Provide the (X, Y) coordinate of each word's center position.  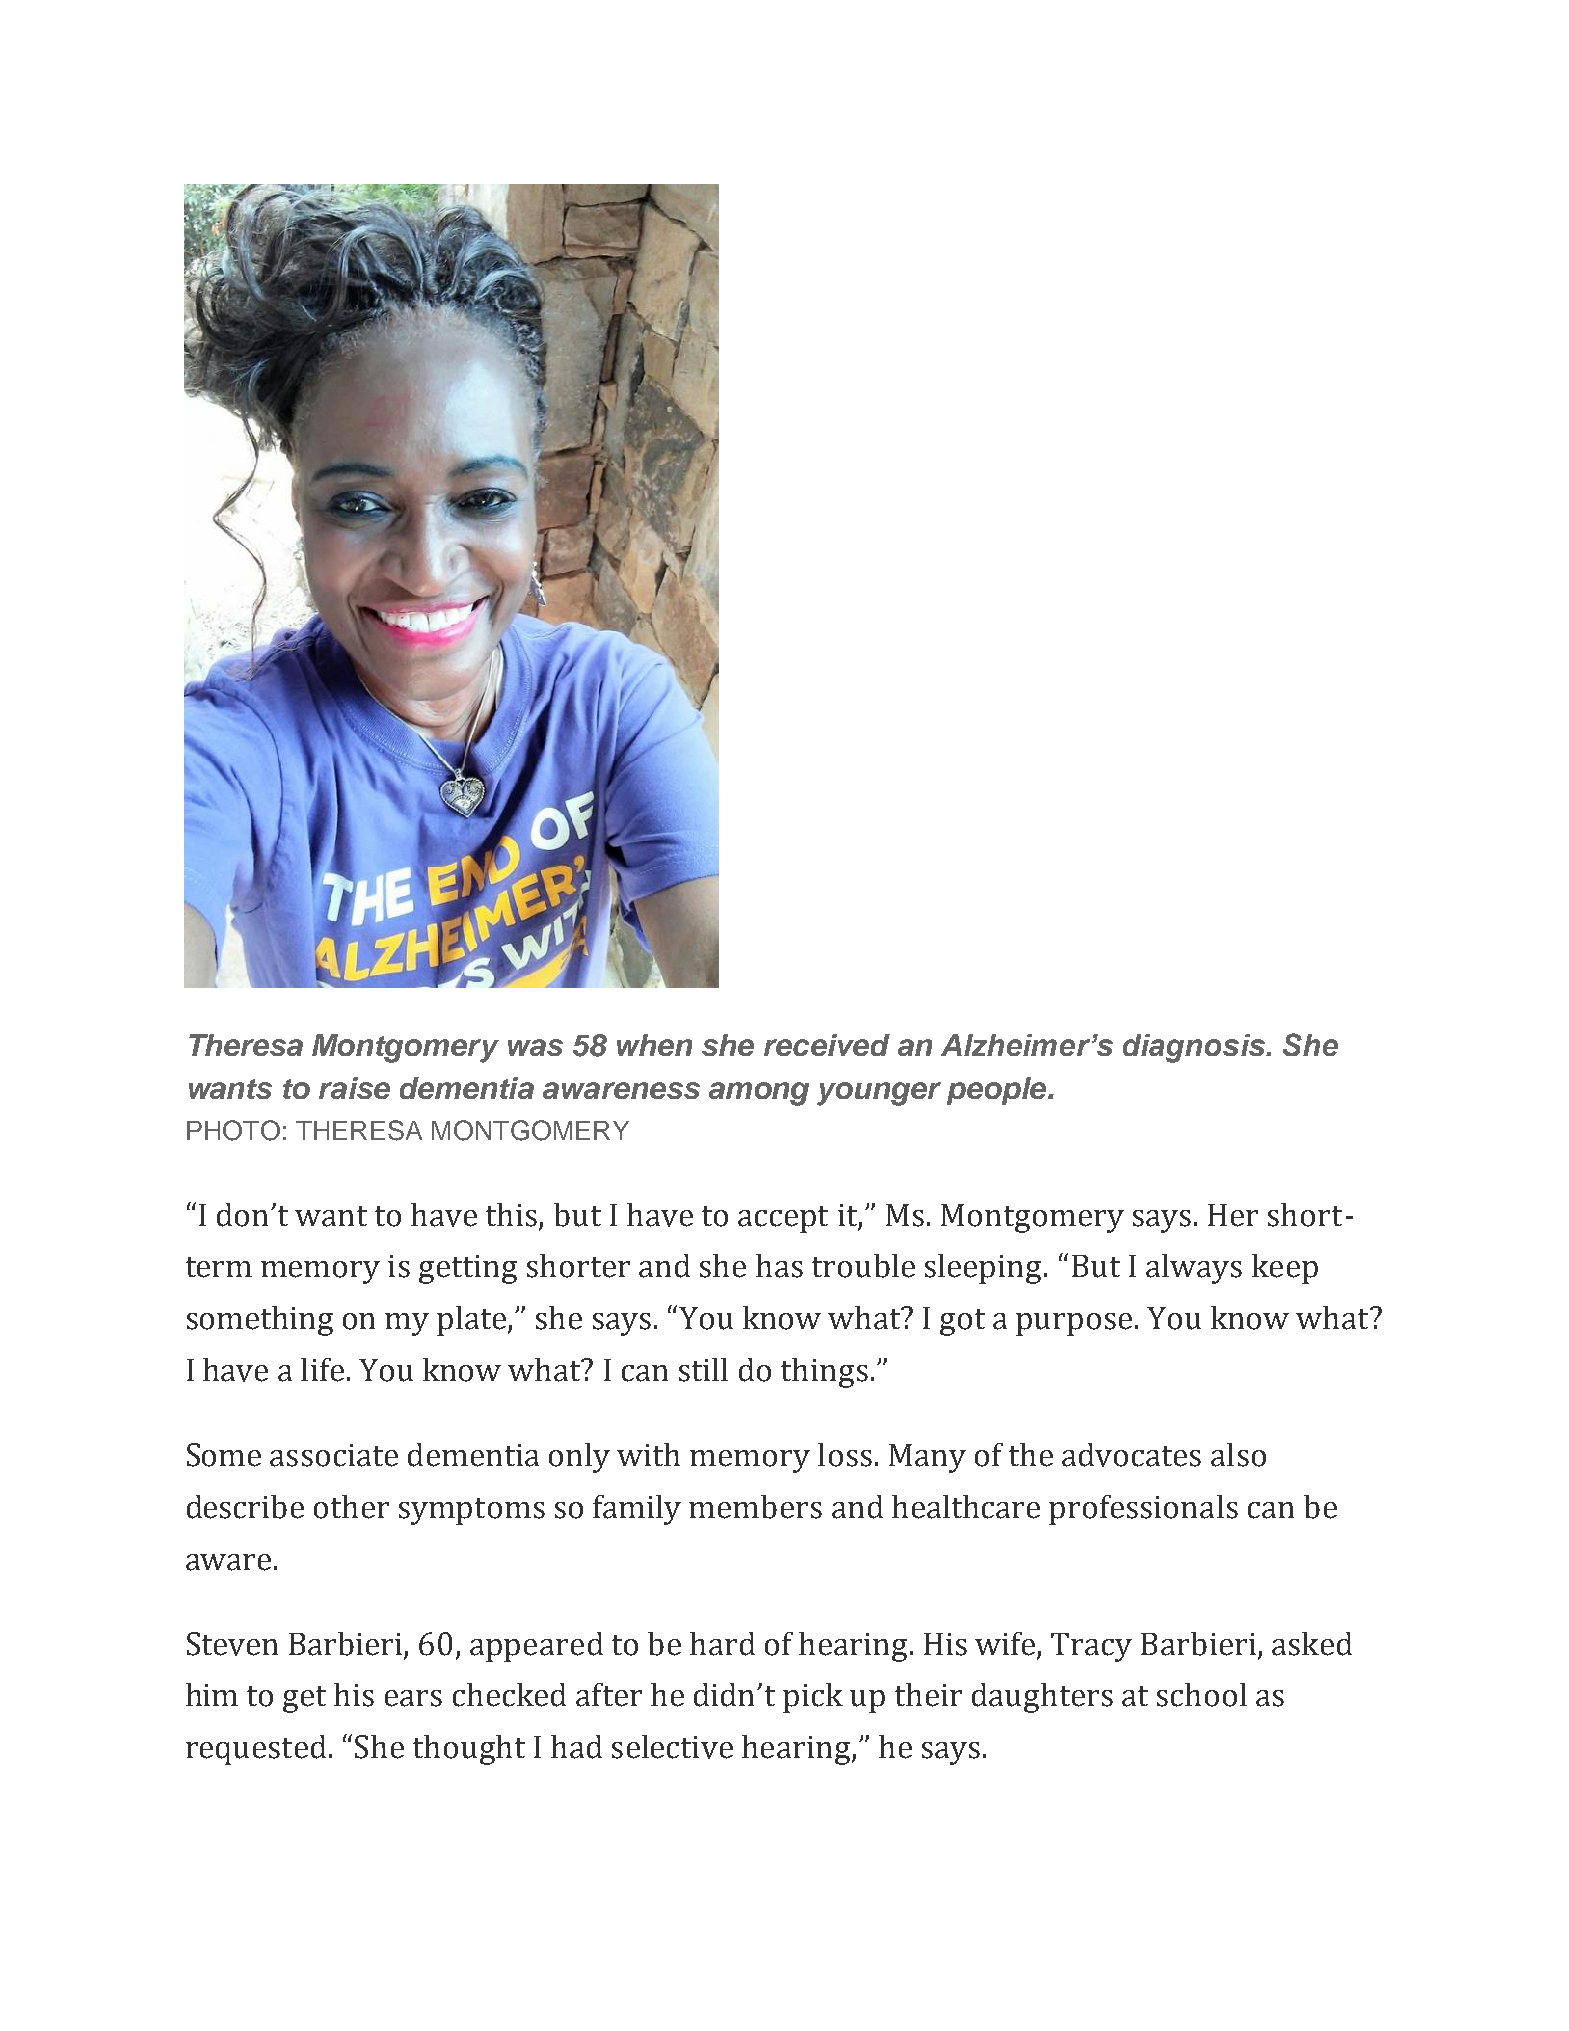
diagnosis (1195, 1048)
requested (256, 1750)
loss (845, 1455)
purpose (1074, 1324)
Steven (232, 1644)
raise (354, 1088)
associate (334, 1455)
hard (722, 1644)
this (511, 1215)
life (322, 1370)
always (1194, 1269)
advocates (1131, 1455)
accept (783, 1219)
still (703, 1370)
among (759, 1094)
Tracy (1091, 1647)
